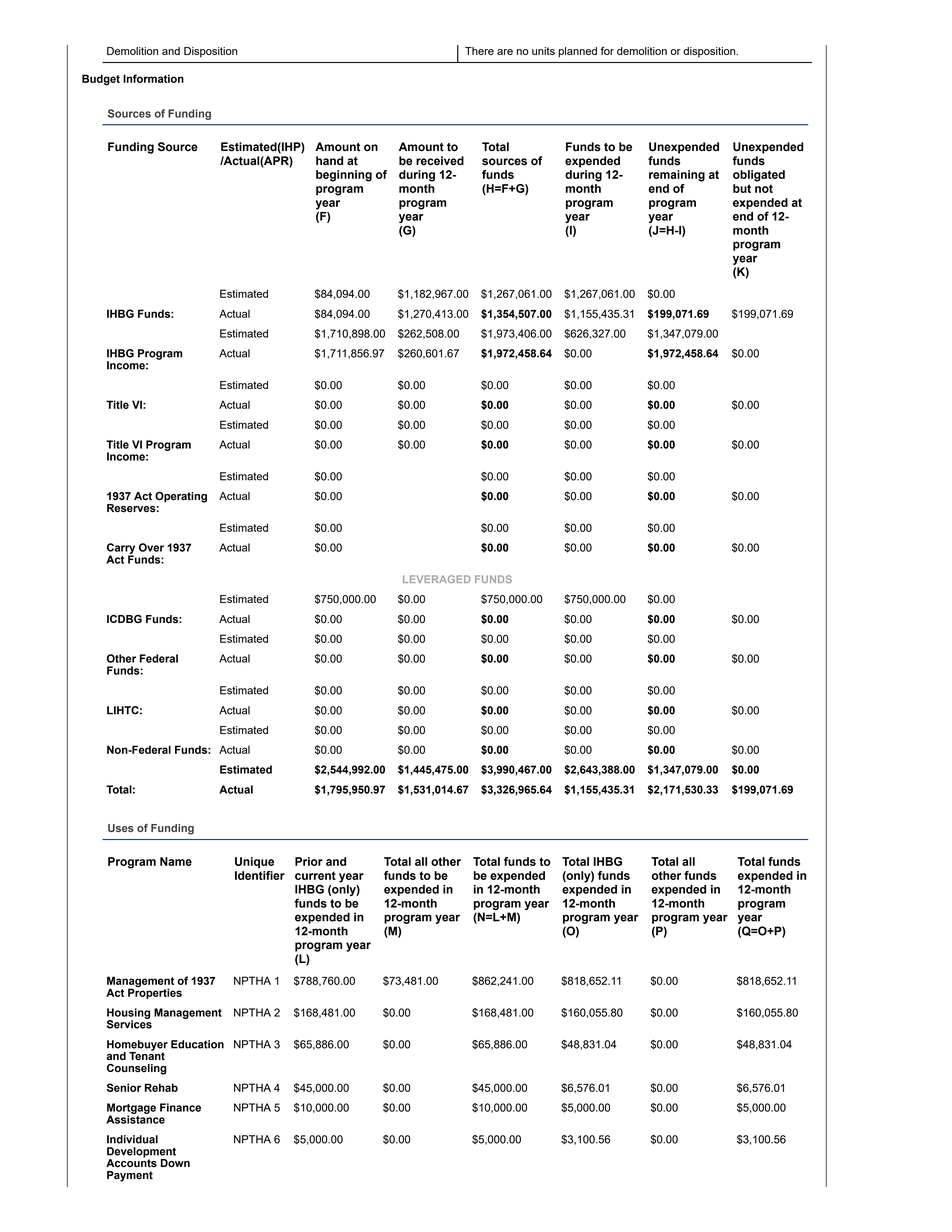 The height and width of the screenshot is (1232, 952). Describe the element at coordinates (764, 188) in the screenshot. I see `not` at that location.
